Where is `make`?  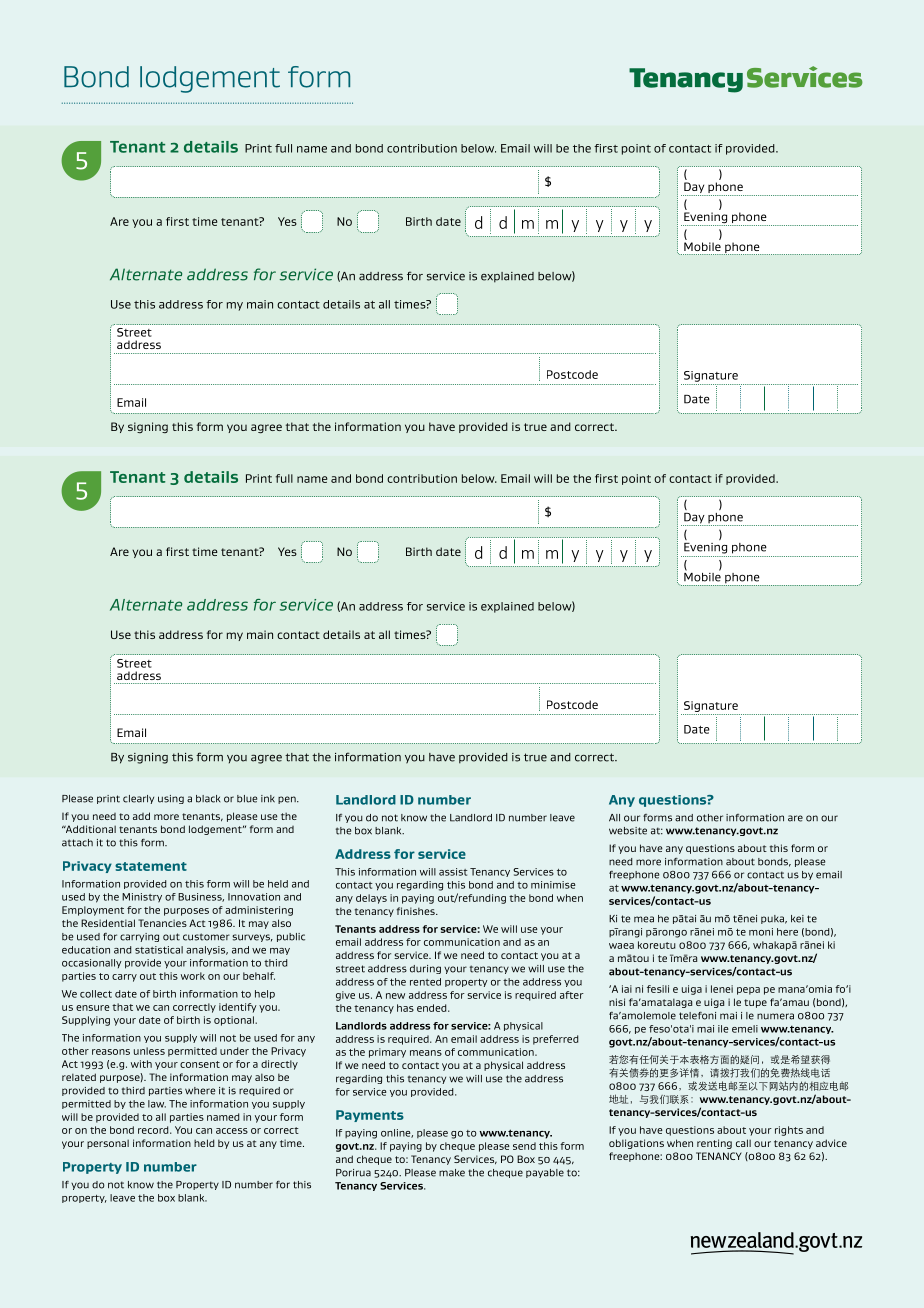 make is located at coordinates (452, 1173).
